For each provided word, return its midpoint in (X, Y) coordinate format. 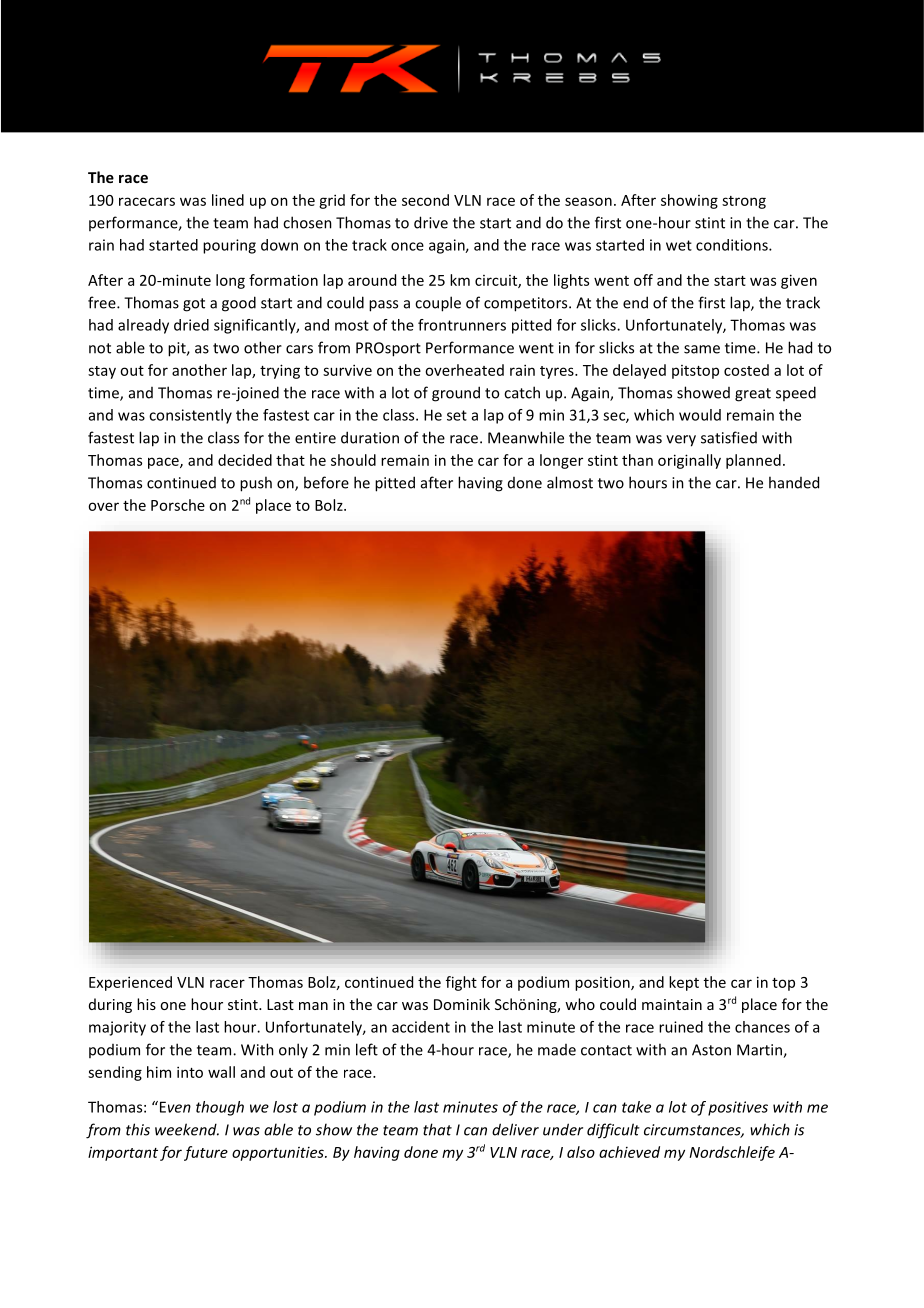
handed (794, 482)
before (326, 482)
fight (461, 983)
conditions (733, 245)
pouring (229, 246)
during (110, 1005)
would (700, 415)
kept (684, 983)
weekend (187, 1129)
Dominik (462, 1004)
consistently (190, 416)
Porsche (178, 505)
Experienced (130, 983)
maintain (672, 1004)
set (457, 415)
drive (431, 222)
